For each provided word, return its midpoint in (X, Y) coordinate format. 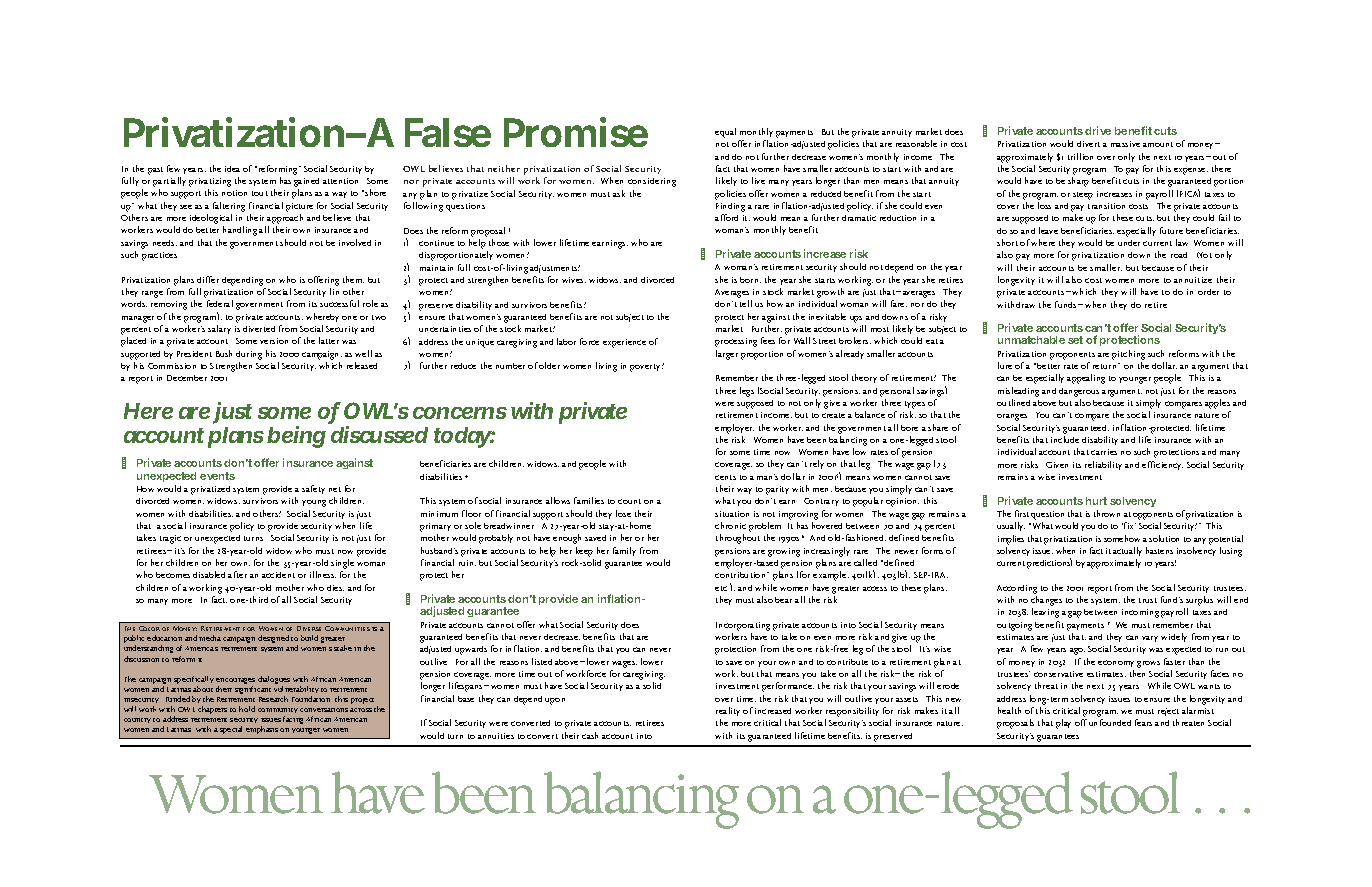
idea (232, 169)
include (1065, 439)
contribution (742, 575)
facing (293, 720)
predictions (1049, 563)
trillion (1080, 156)
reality (728, 713)
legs (747, 392)
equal (725, 133)
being (296, 437)
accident (278, 575)
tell (746, 303)
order (1208, 292)
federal (220, 303)
